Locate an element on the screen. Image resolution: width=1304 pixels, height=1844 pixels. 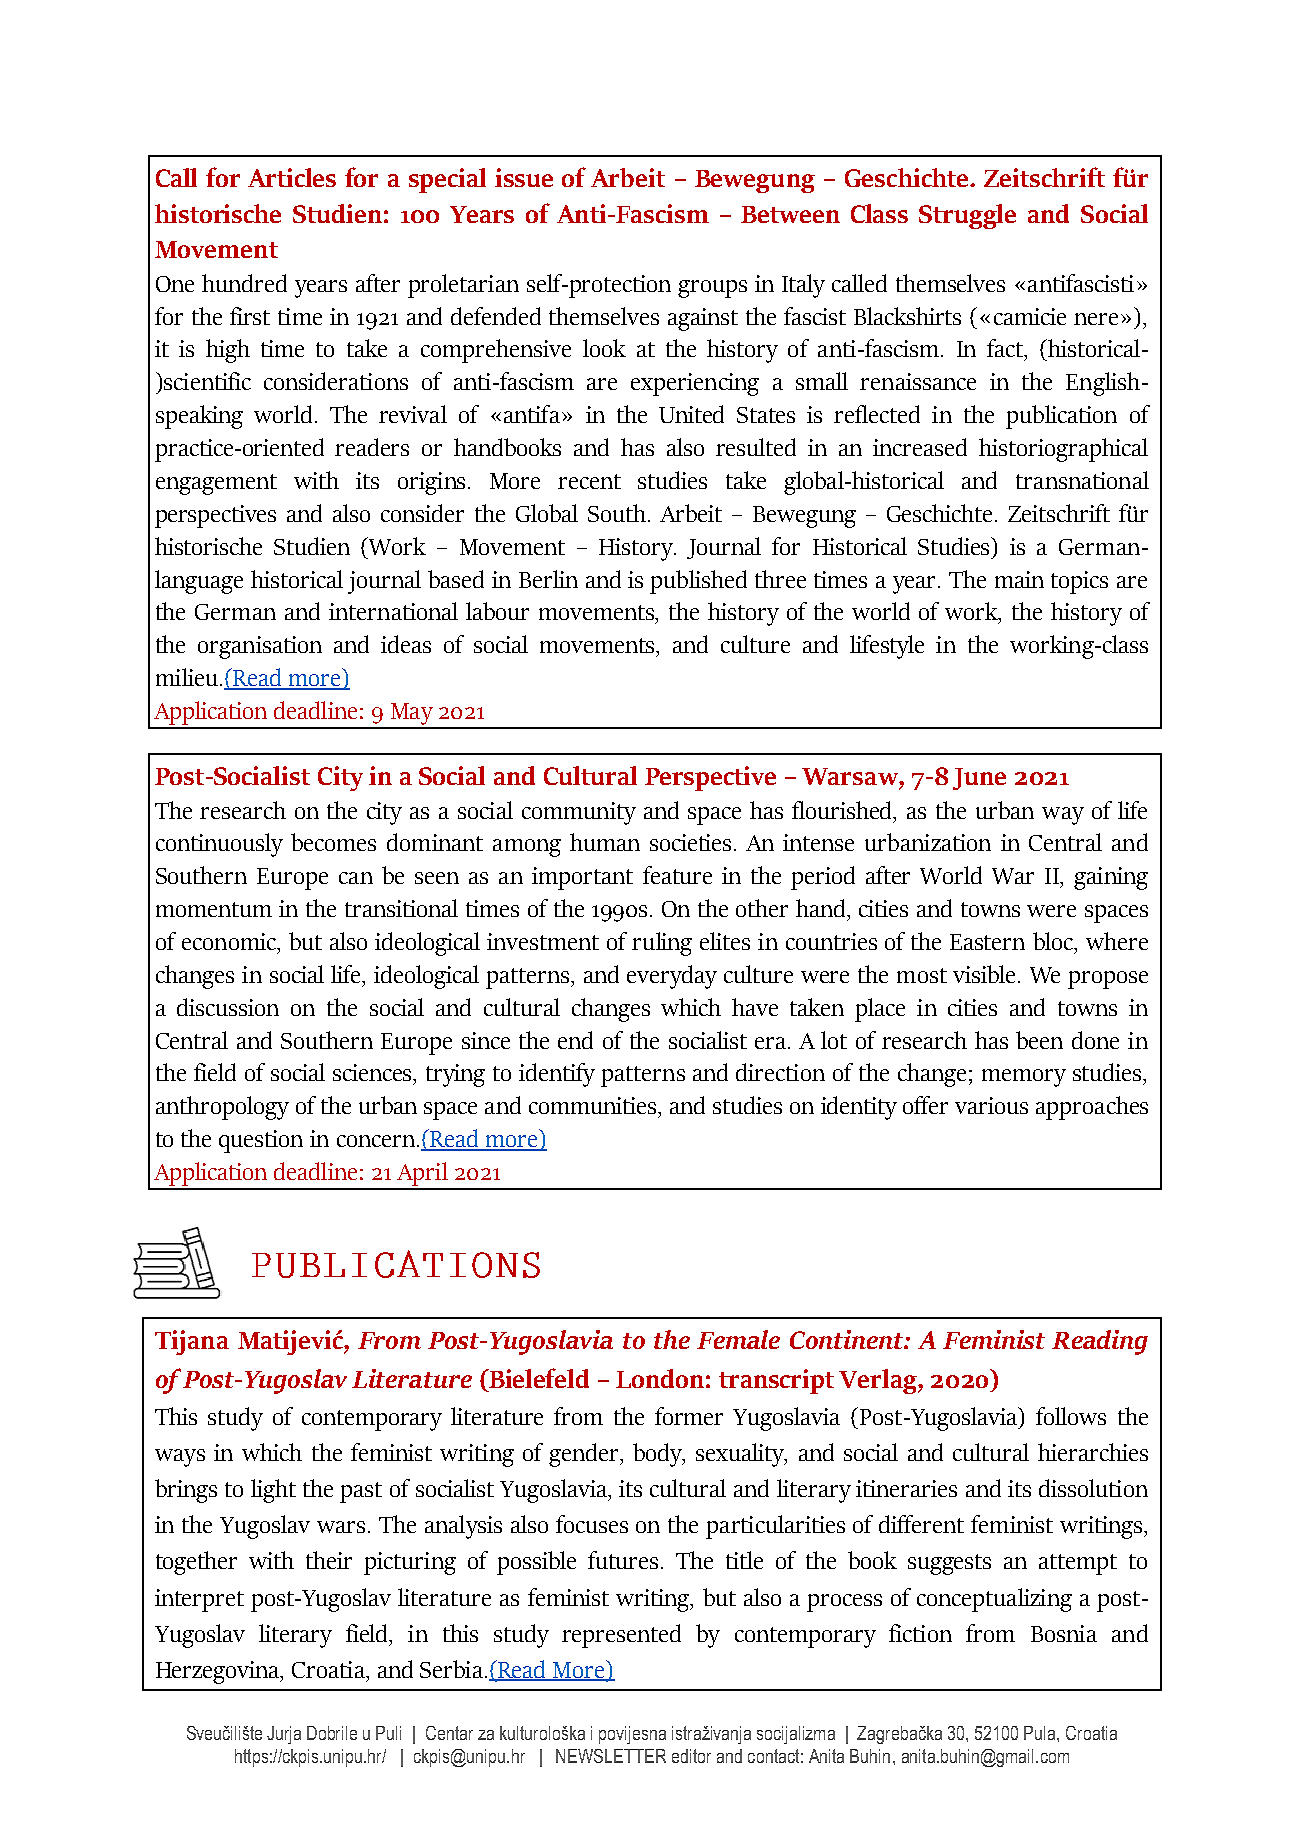
everyday is located at coordinates (672, 977).
